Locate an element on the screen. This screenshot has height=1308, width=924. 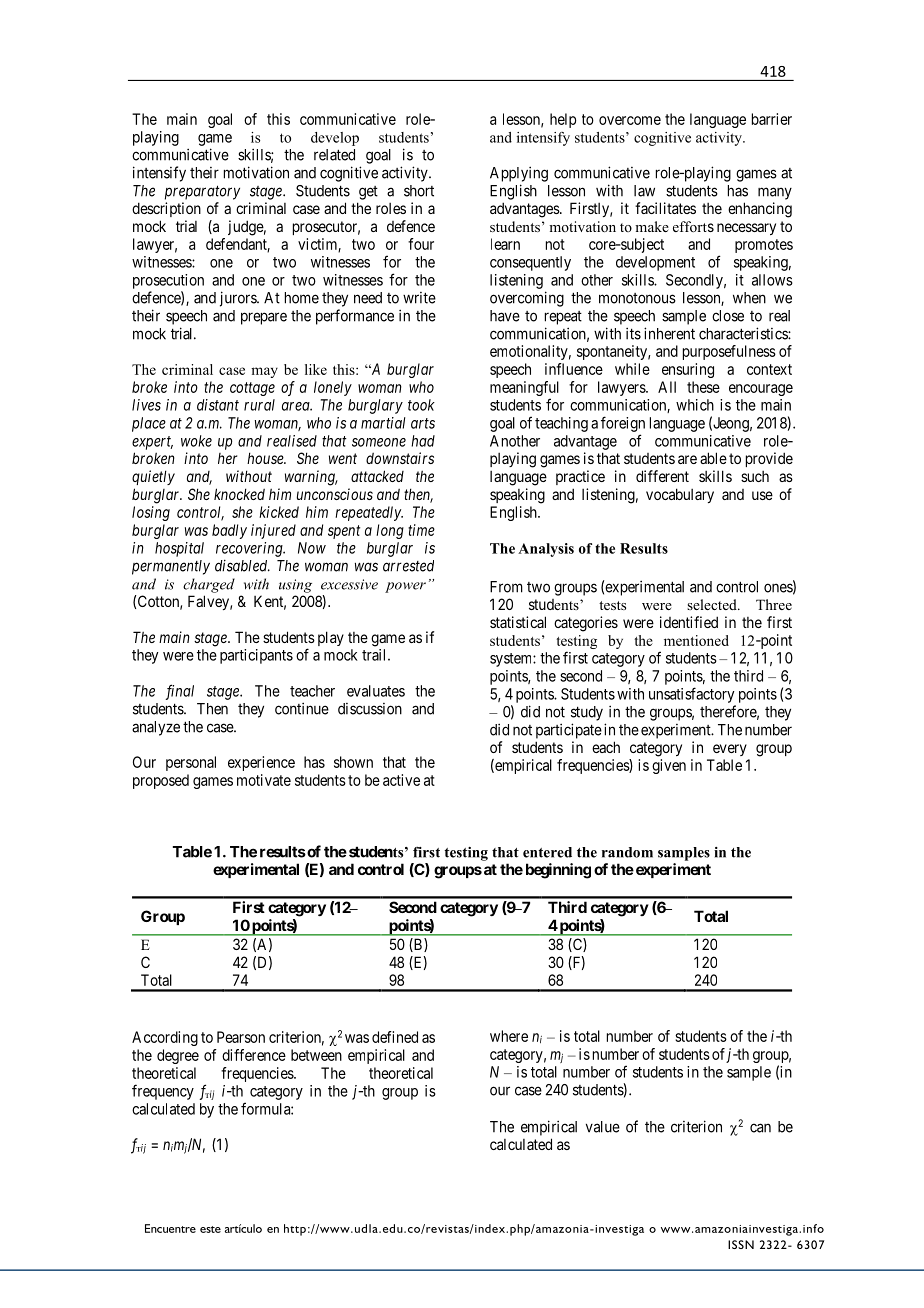
preparatory is located at coordinates (202, 192).
